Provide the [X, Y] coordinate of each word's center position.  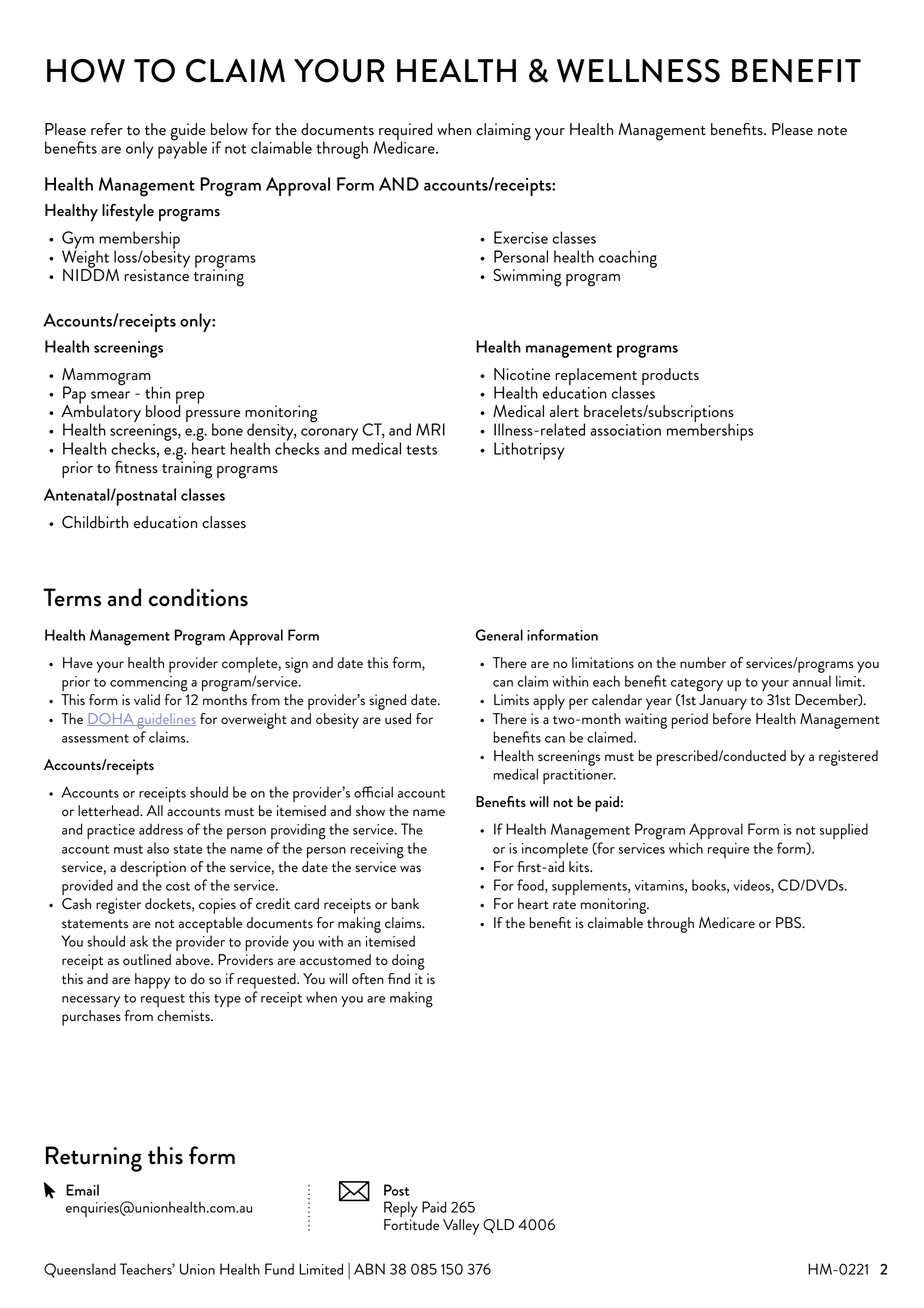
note [832, 131]
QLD [498, 1226]
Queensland [80, 1270]
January [723, 702]
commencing [149, 684]
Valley [461, 1227]
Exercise [521, 237]
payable [182, 149]
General [499, 635]
